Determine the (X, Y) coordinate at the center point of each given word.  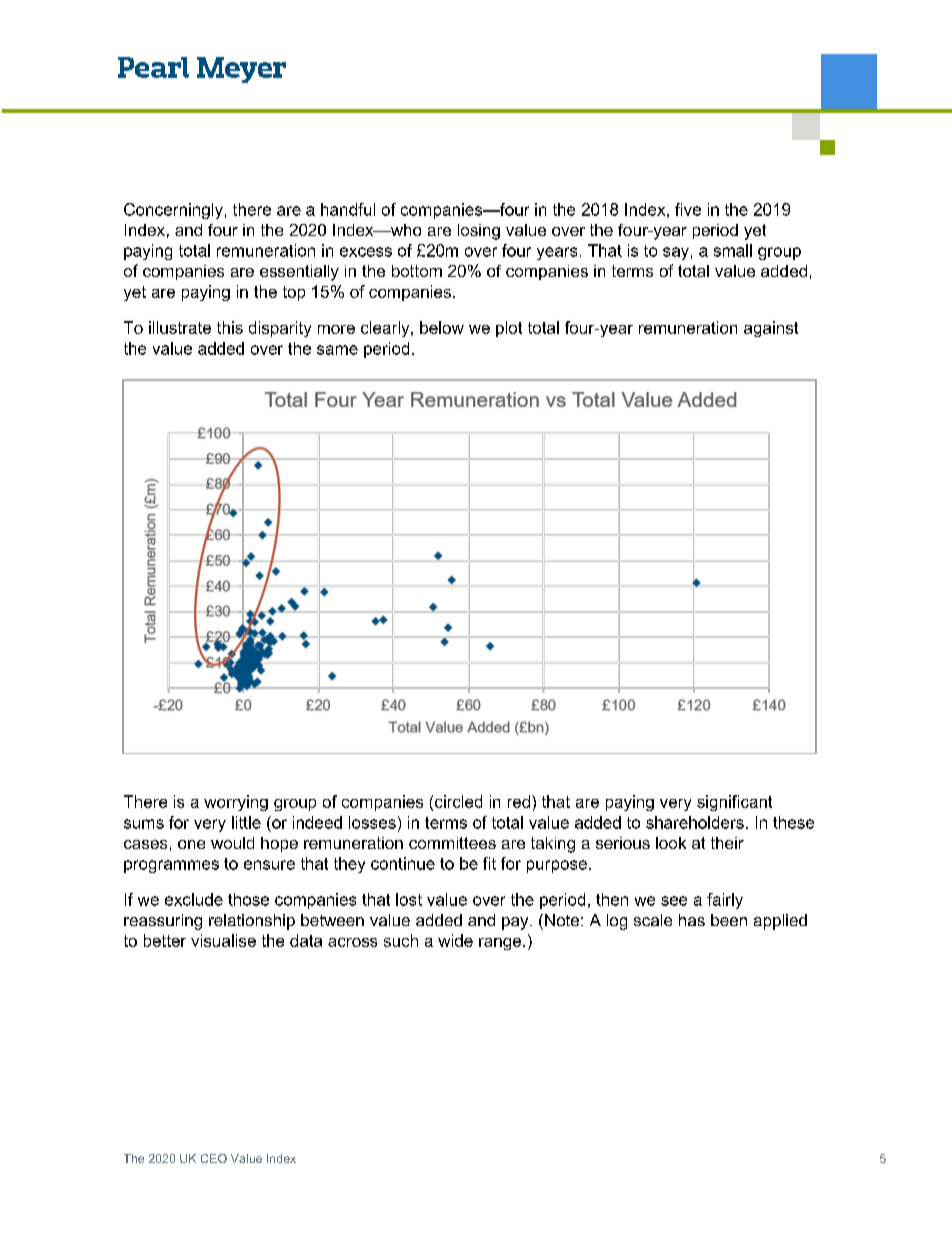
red (519, 801)
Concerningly (173, 211)
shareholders (695, 822)
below (442, 327)
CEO (214, 1158)
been (729, 920)
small (733, 250)
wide (455, 940)
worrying (236, 803)
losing (479, 232)
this (230, 327)
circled (458, 801)
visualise (223, 940)
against (771, 329)
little (246, 822)
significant (734, 803)
